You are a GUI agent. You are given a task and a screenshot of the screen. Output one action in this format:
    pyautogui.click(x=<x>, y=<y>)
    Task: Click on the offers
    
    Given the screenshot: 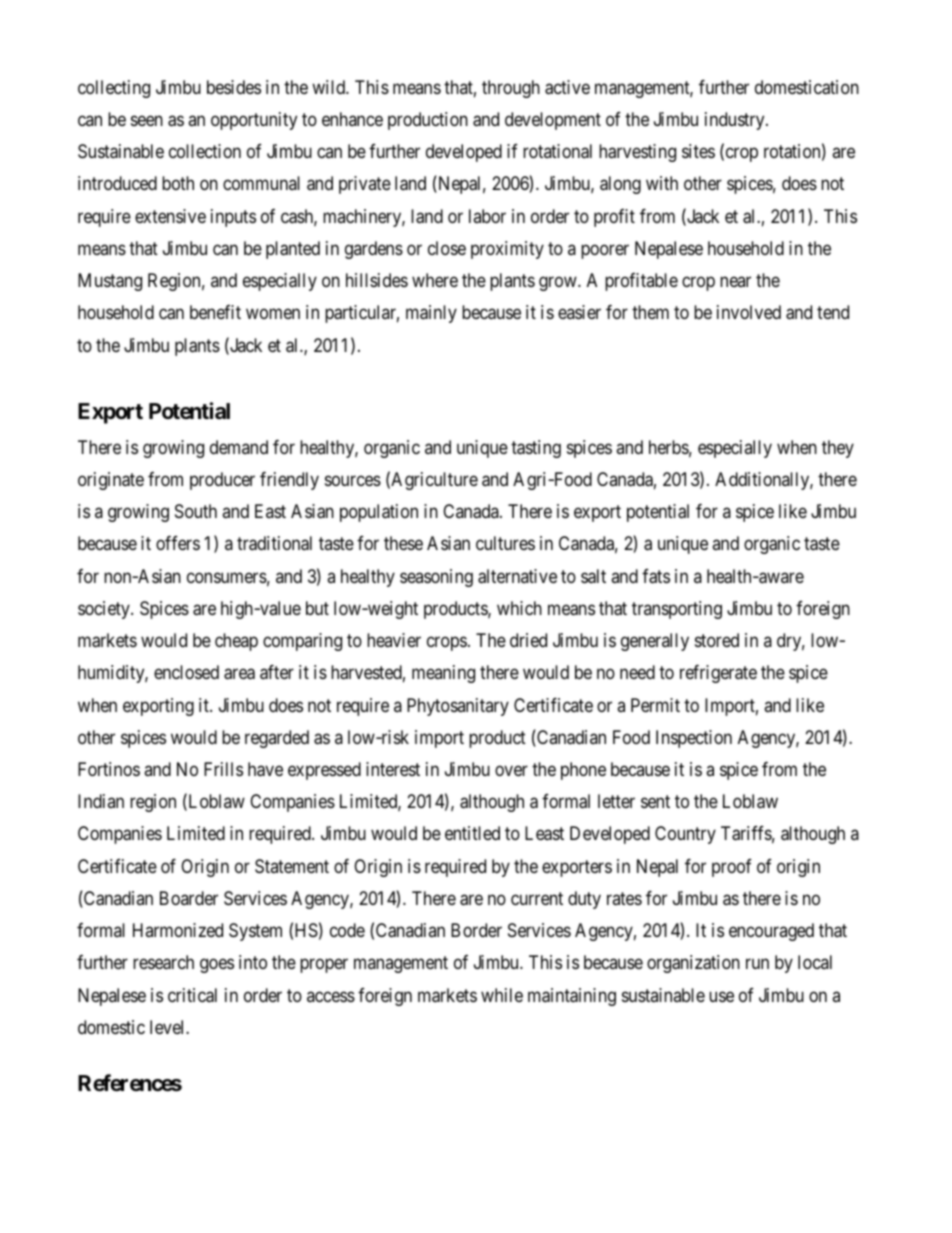 What is the action you would take?
    pyautogui.click(x=178, y=543)
